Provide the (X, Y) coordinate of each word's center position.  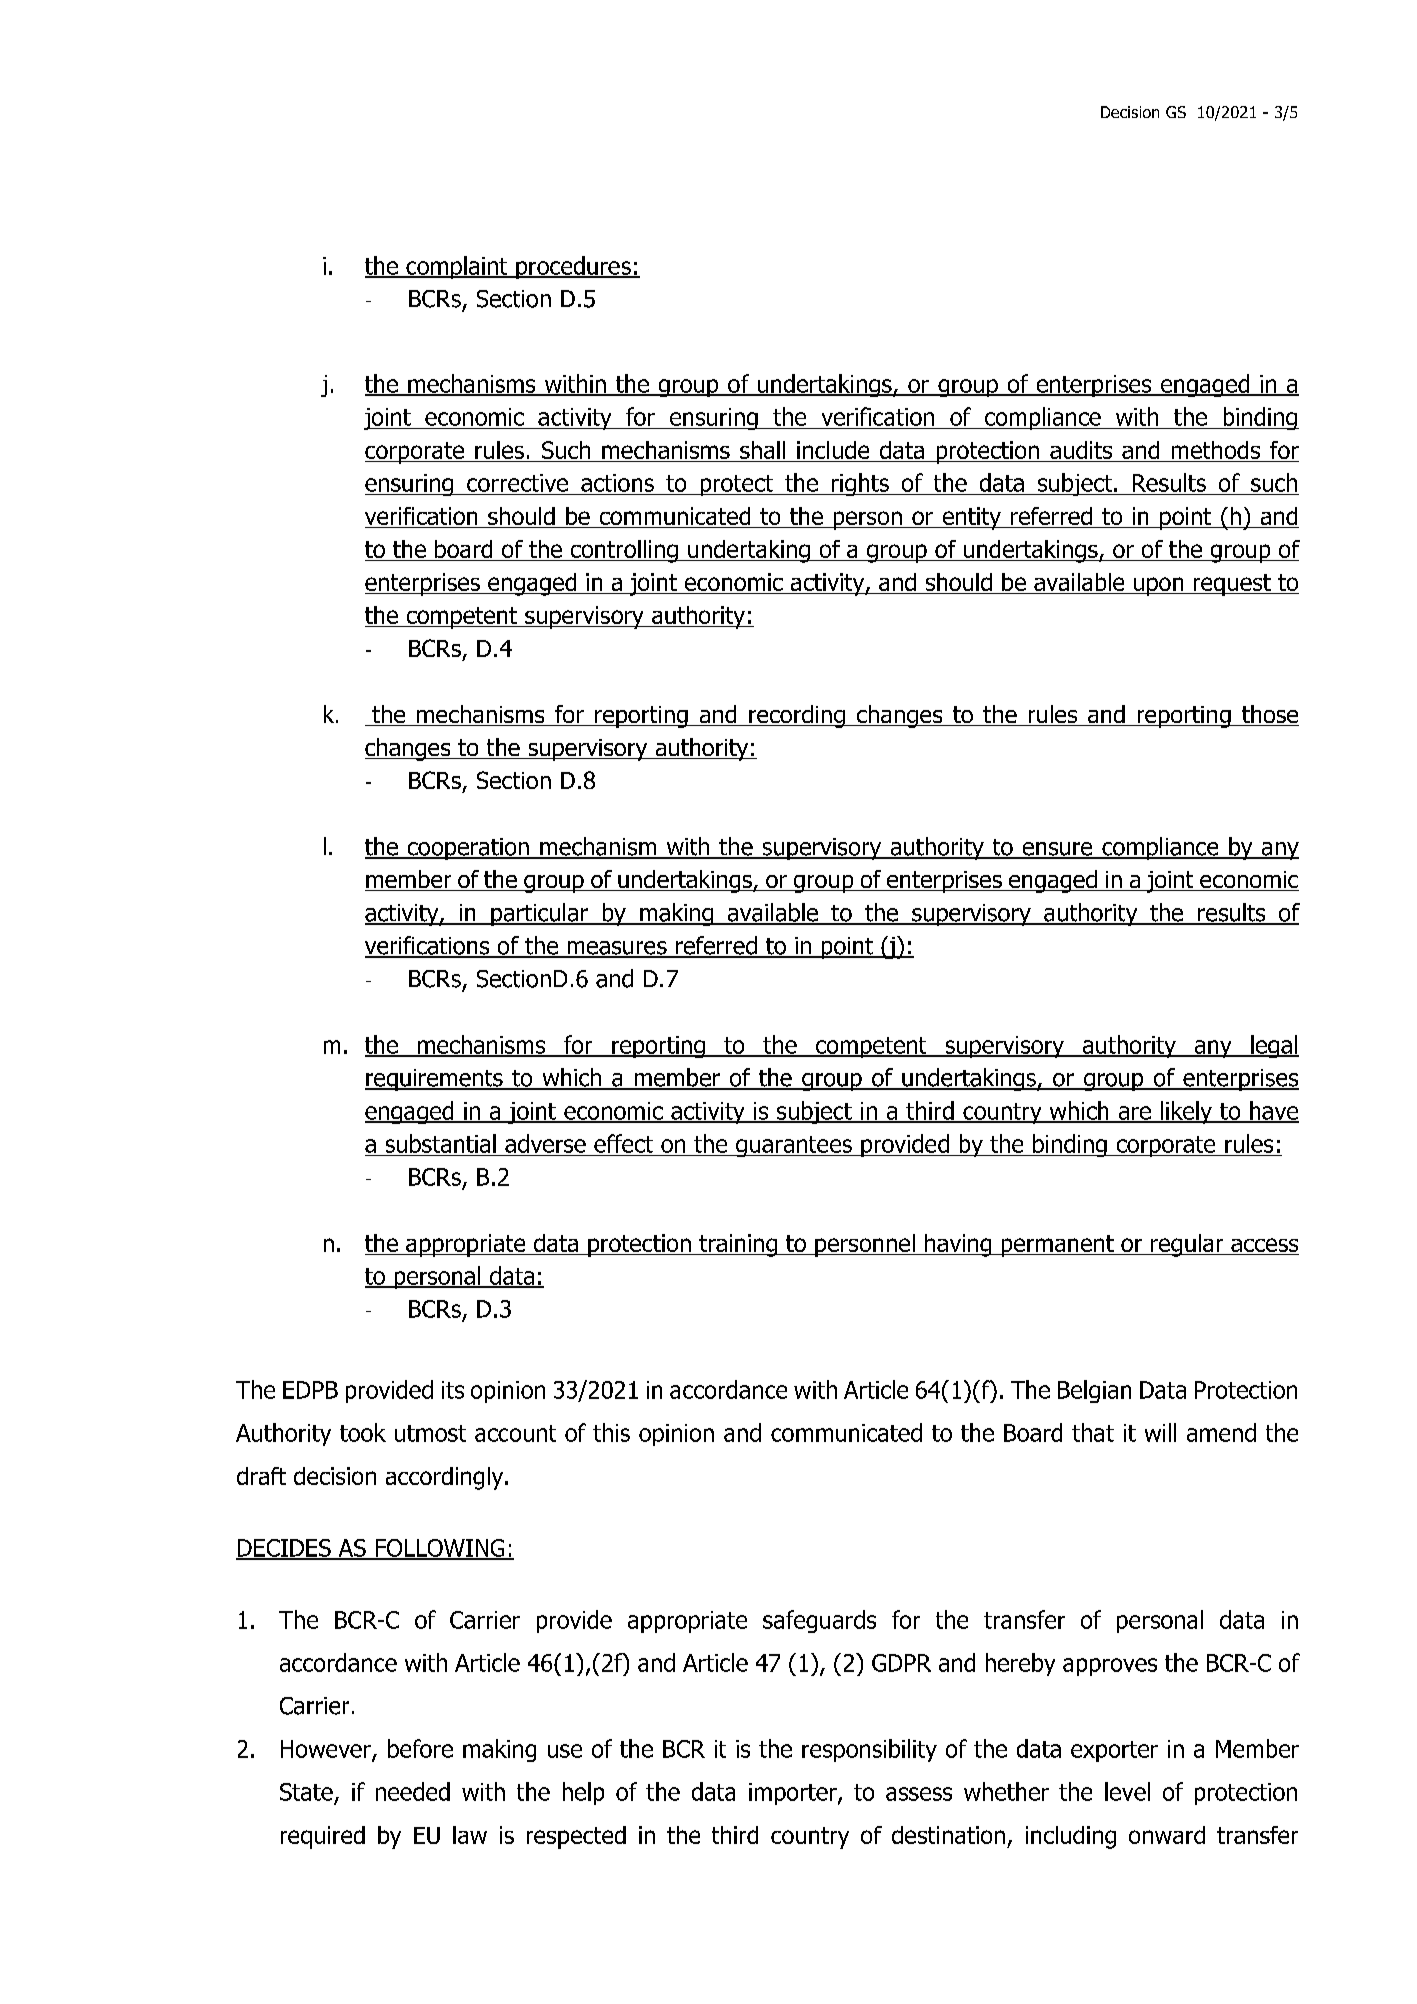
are (1134, 1114)
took (363, 1432)
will (1160, 1432)
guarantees (793, 1146)
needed (413, 1791)
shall (762, 451)
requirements (435, 1080)
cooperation (468, 849)
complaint (457, 267)
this (611, 1432)
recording (797, 716)
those (1269, 715)
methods (1216, 451)
